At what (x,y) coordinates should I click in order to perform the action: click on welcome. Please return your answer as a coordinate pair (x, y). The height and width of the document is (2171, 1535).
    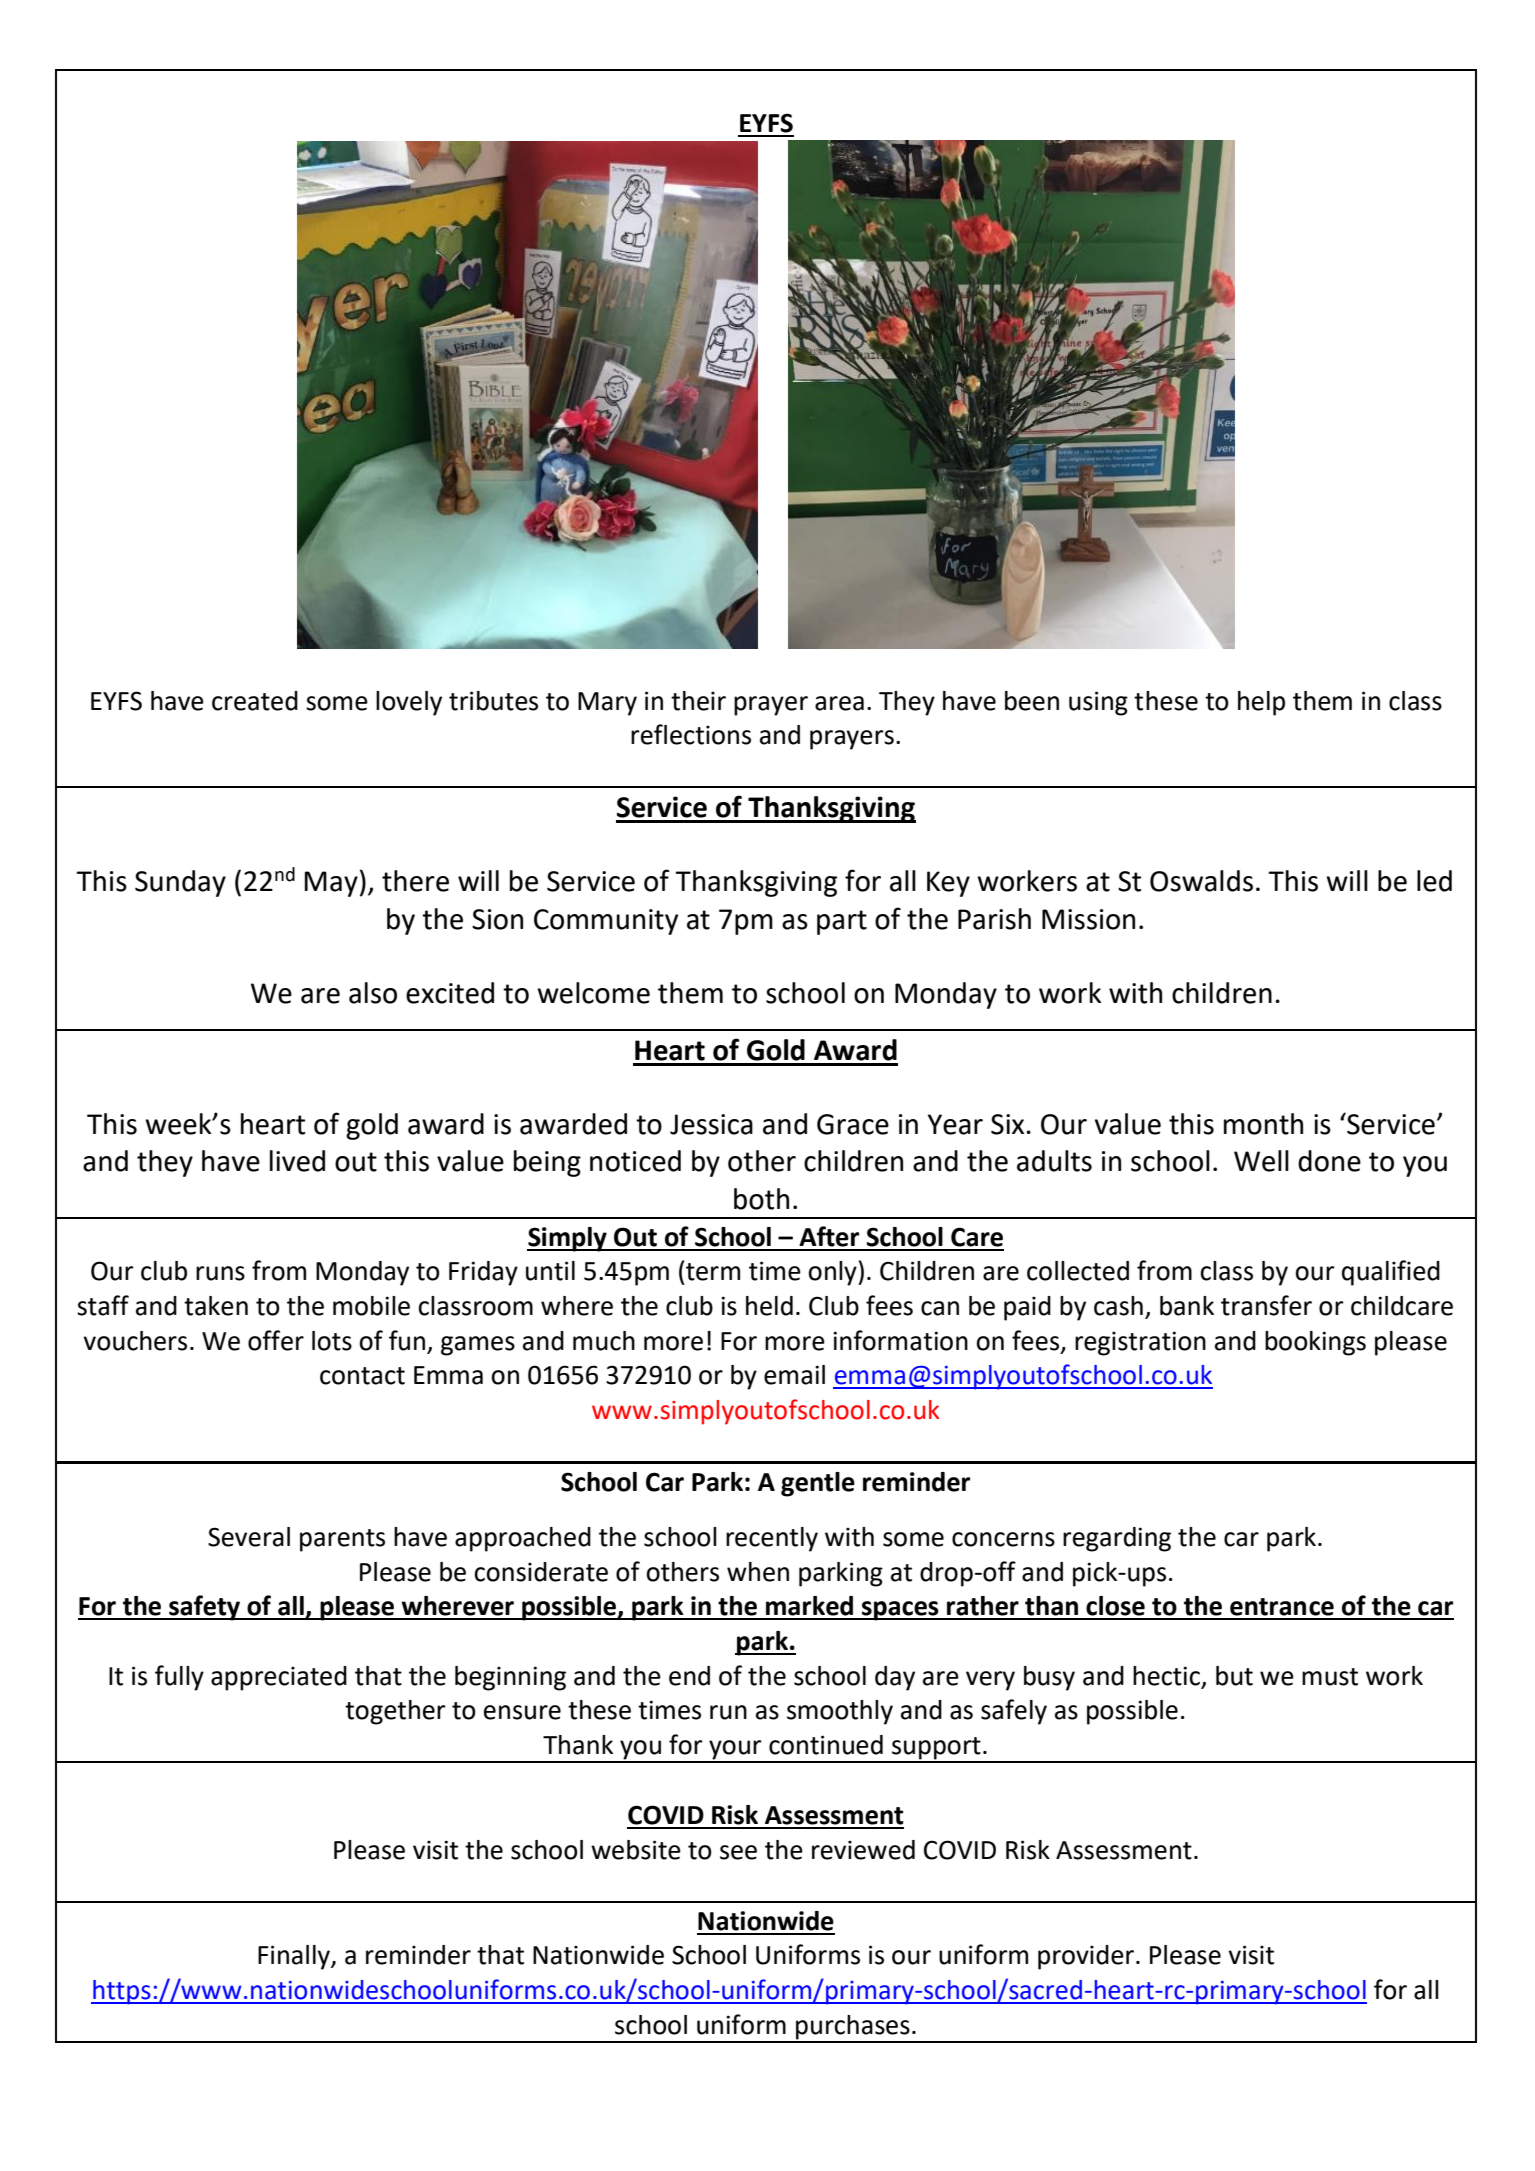
    Looking at the image, I should click on (593, 993).
